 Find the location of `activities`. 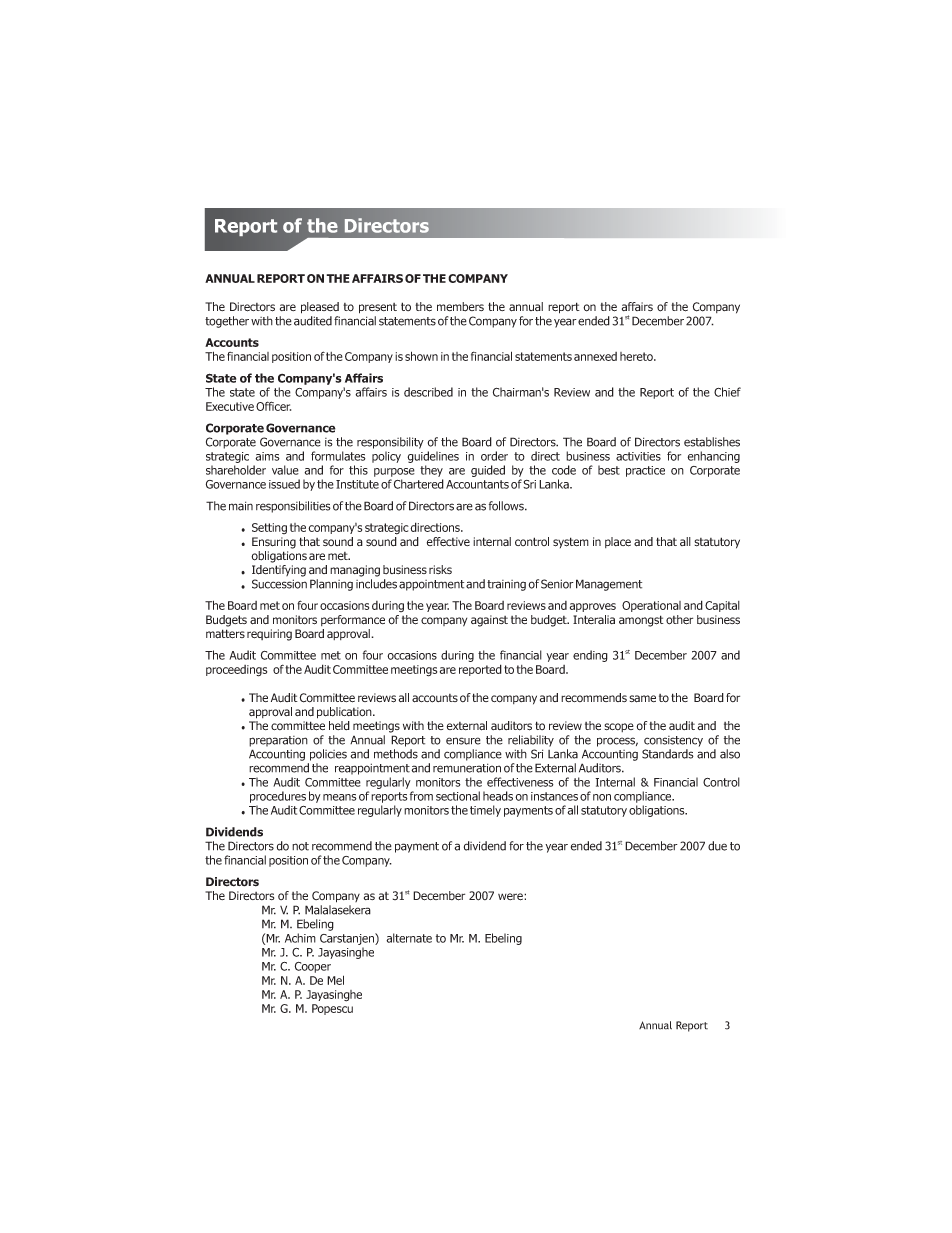

activities is located at coordinates (638, 456).
